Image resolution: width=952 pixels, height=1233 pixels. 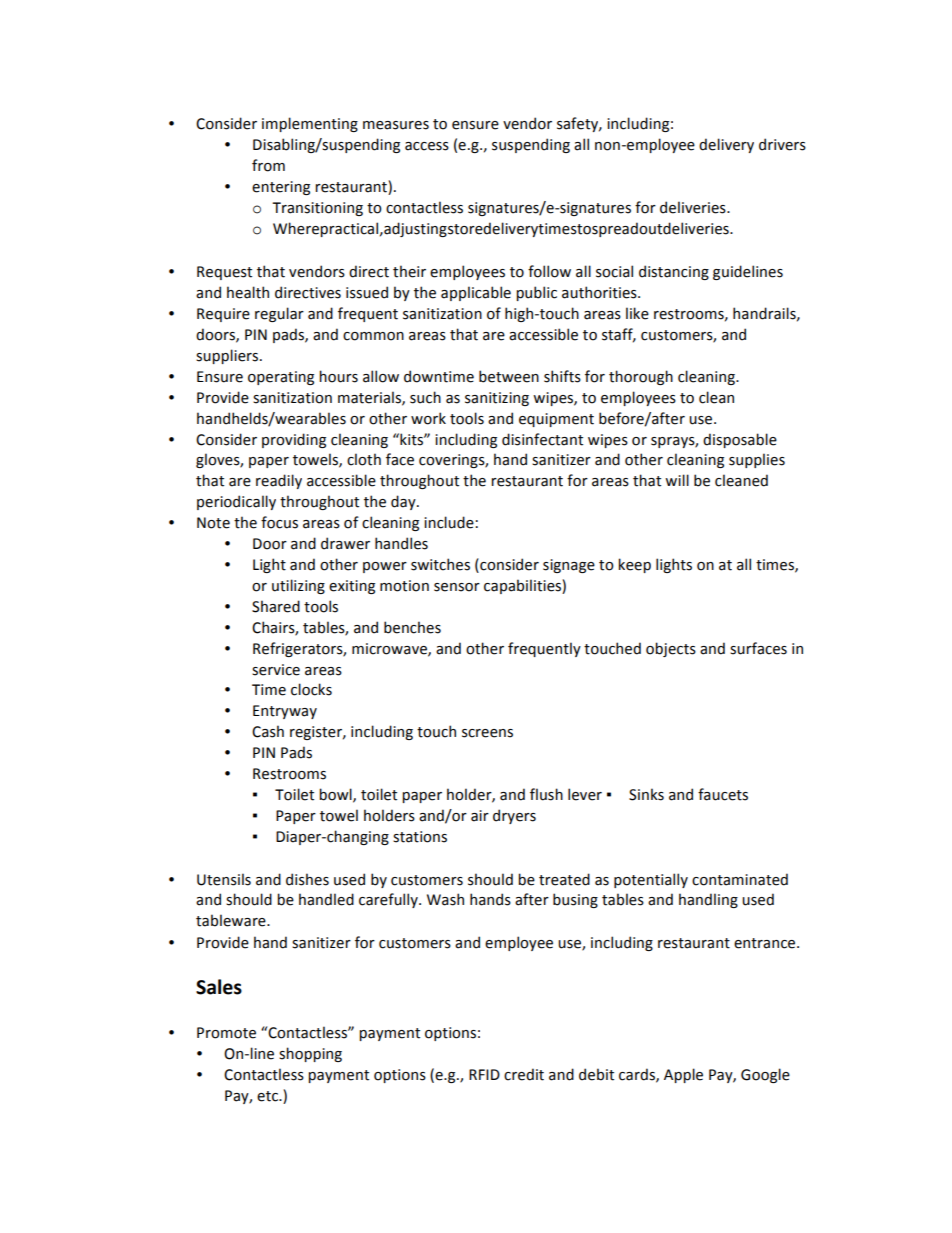 What do you see at coordinates (671, 649) in the screenshot?
I see `objects` at bounding box center [671, 649].
